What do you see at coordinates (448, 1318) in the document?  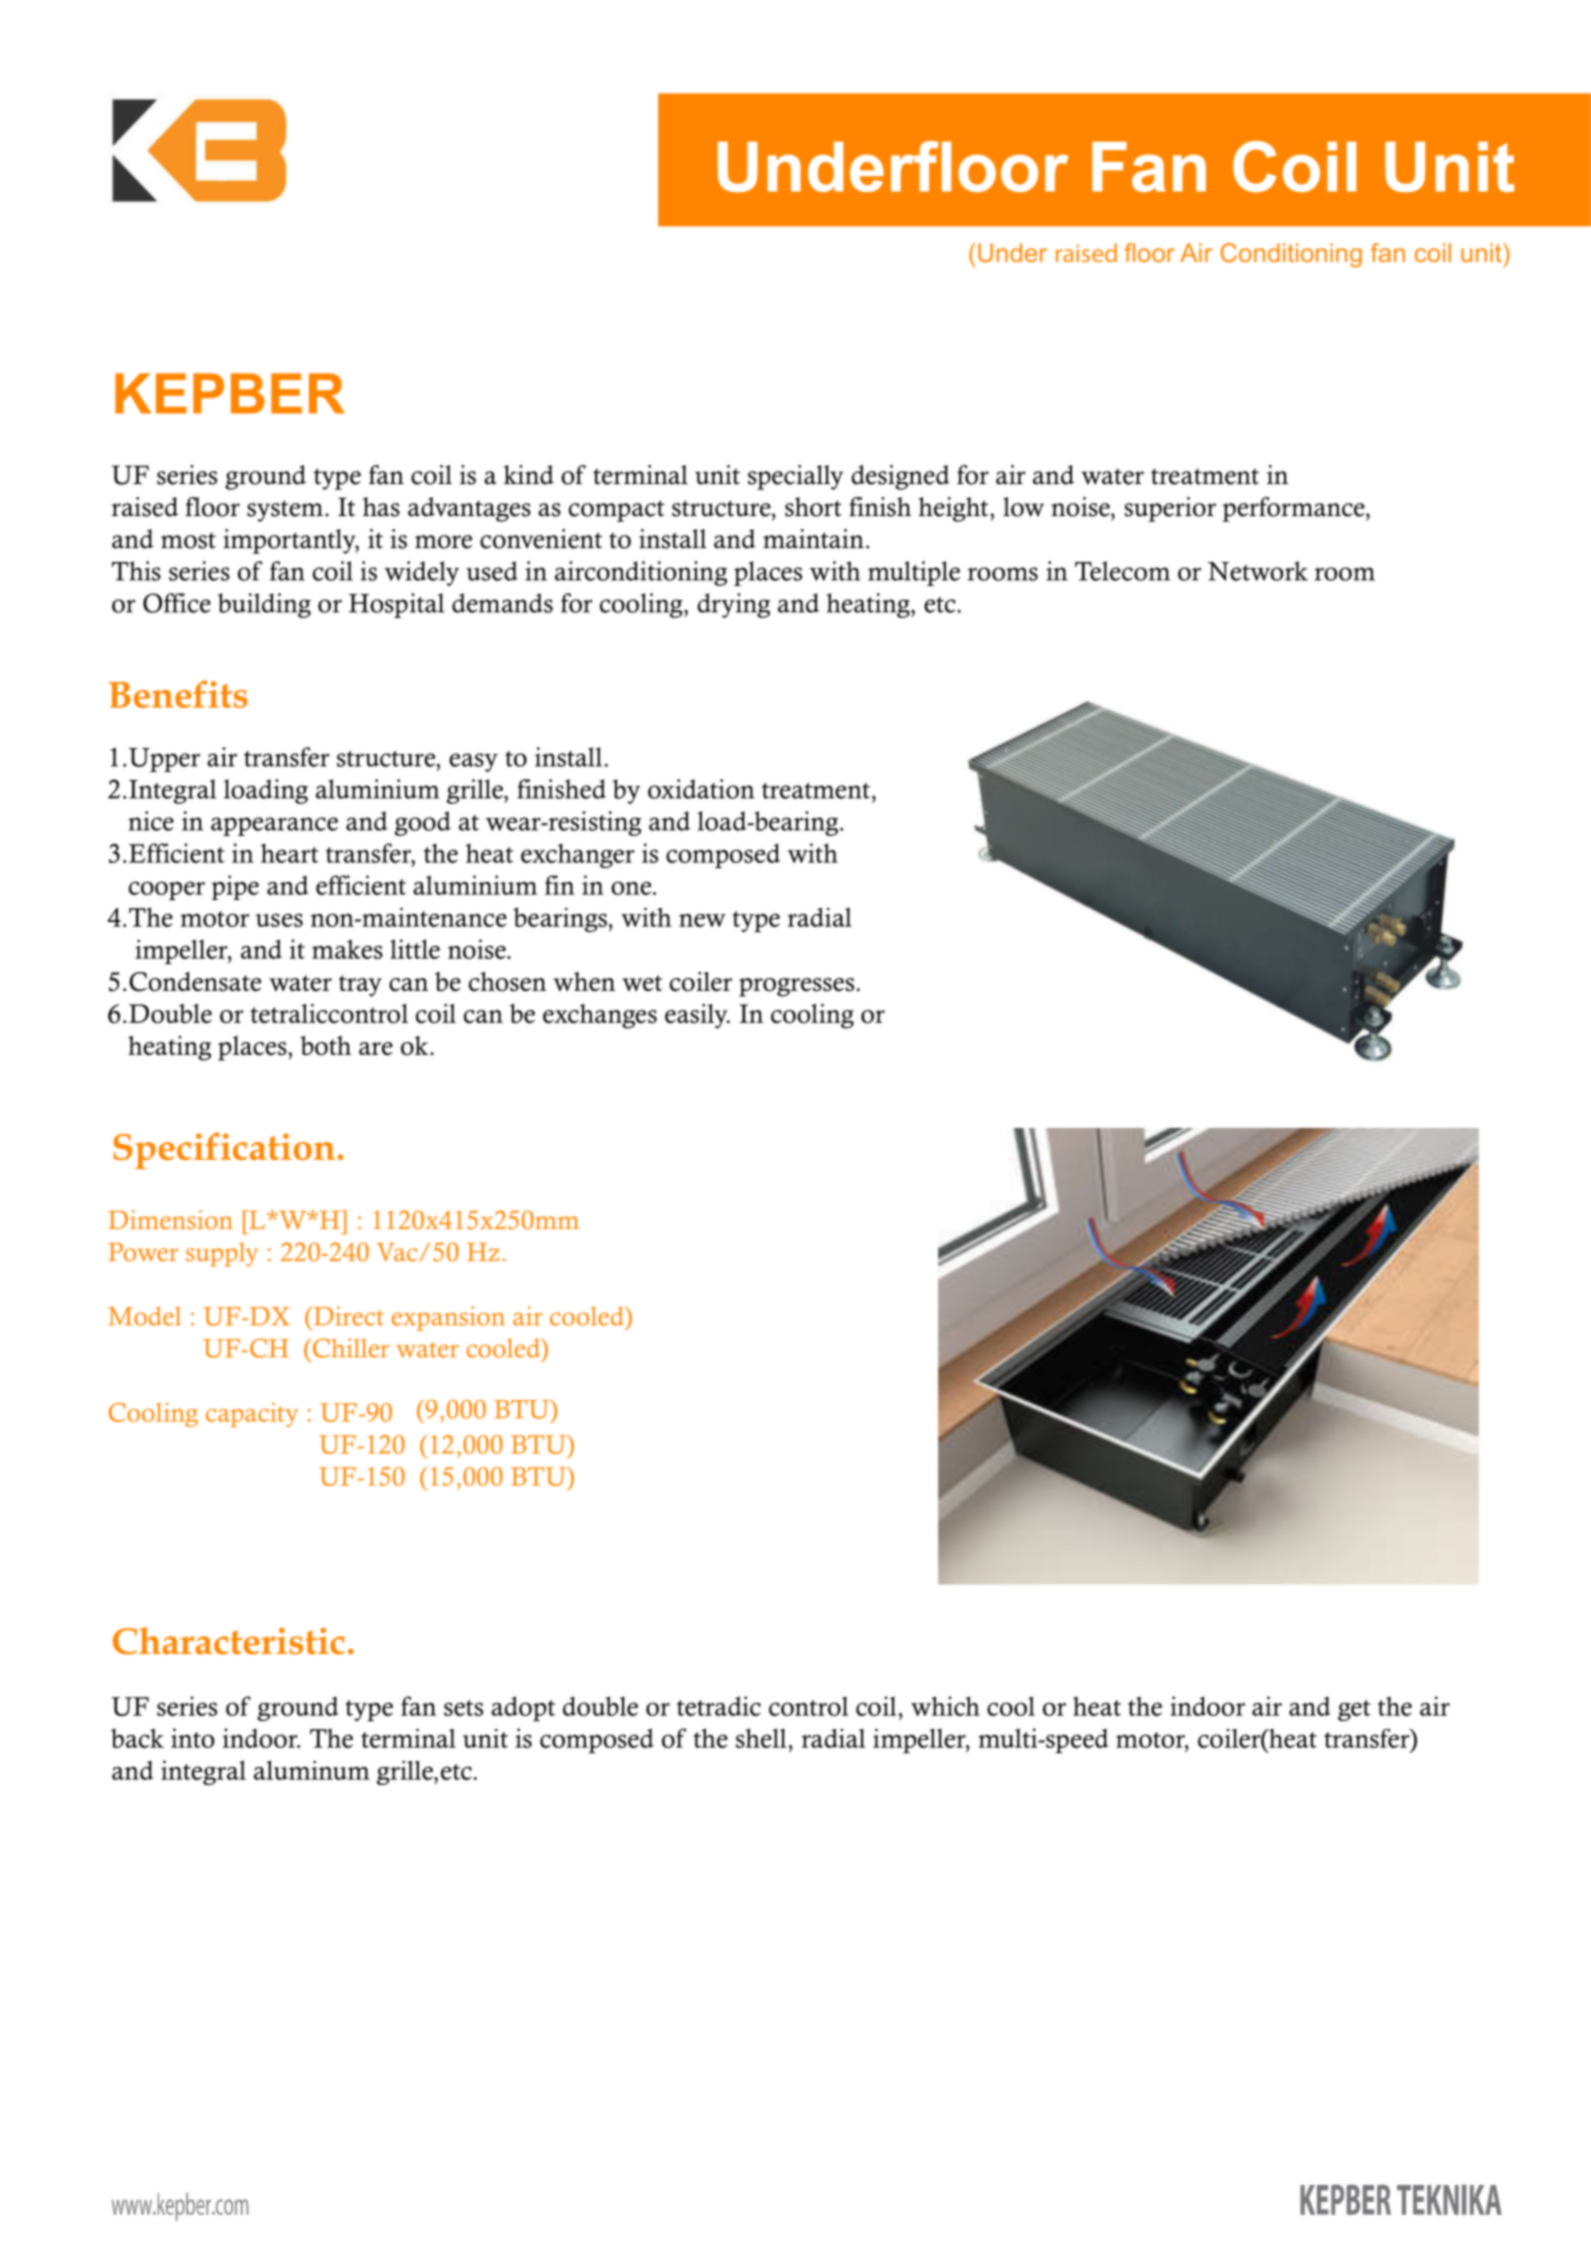 I see `expansion` at bounding box center [448, 1318].
